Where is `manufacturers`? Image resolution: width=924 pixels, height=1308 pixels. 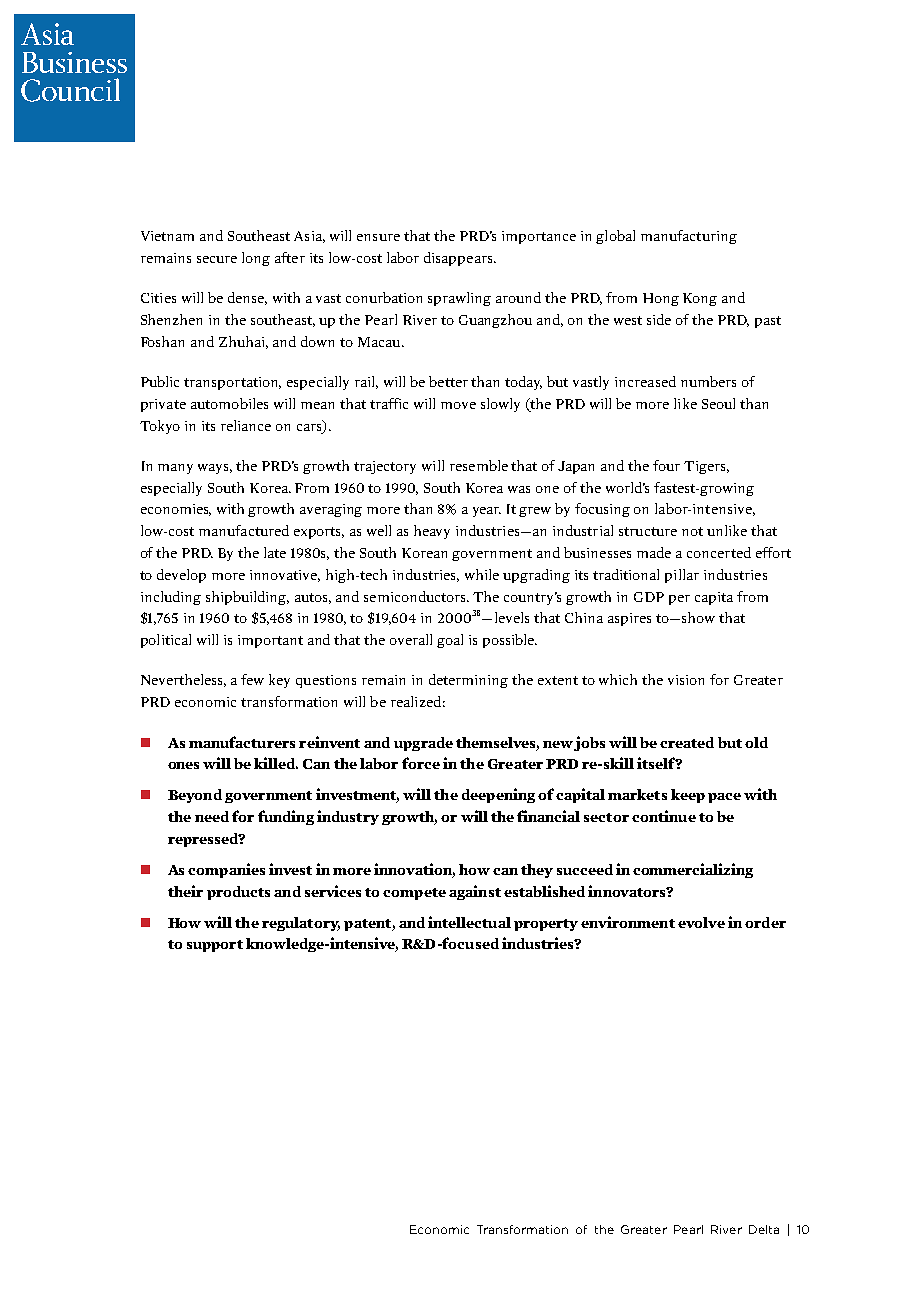
manufacturers is located at coordinates (242, 742).
